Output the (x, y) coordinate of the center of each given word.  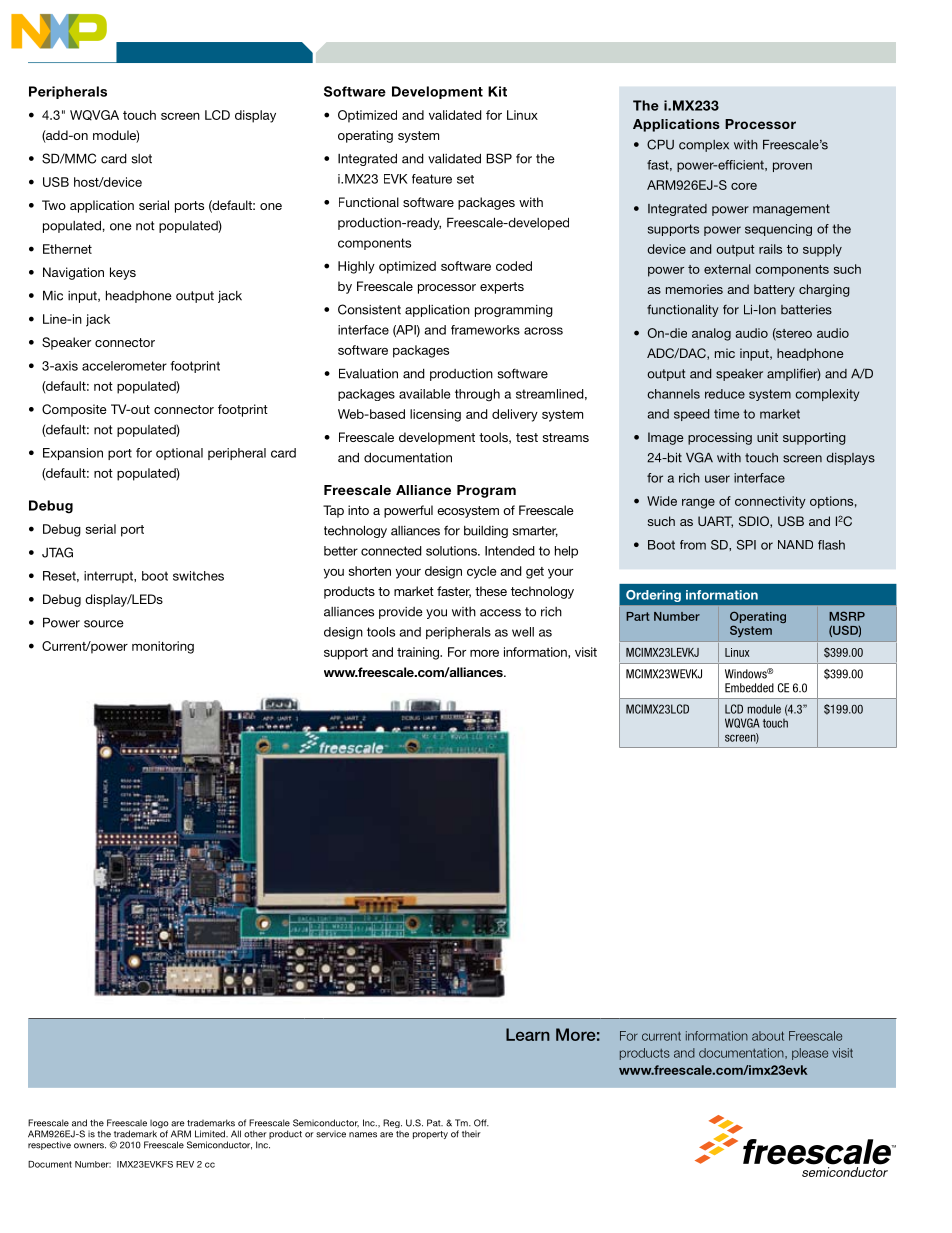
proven (792, 167)
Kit (497, 91)
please (810, 1054)
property (430, 1135)
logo (159, 1125)
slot (141, 159)
